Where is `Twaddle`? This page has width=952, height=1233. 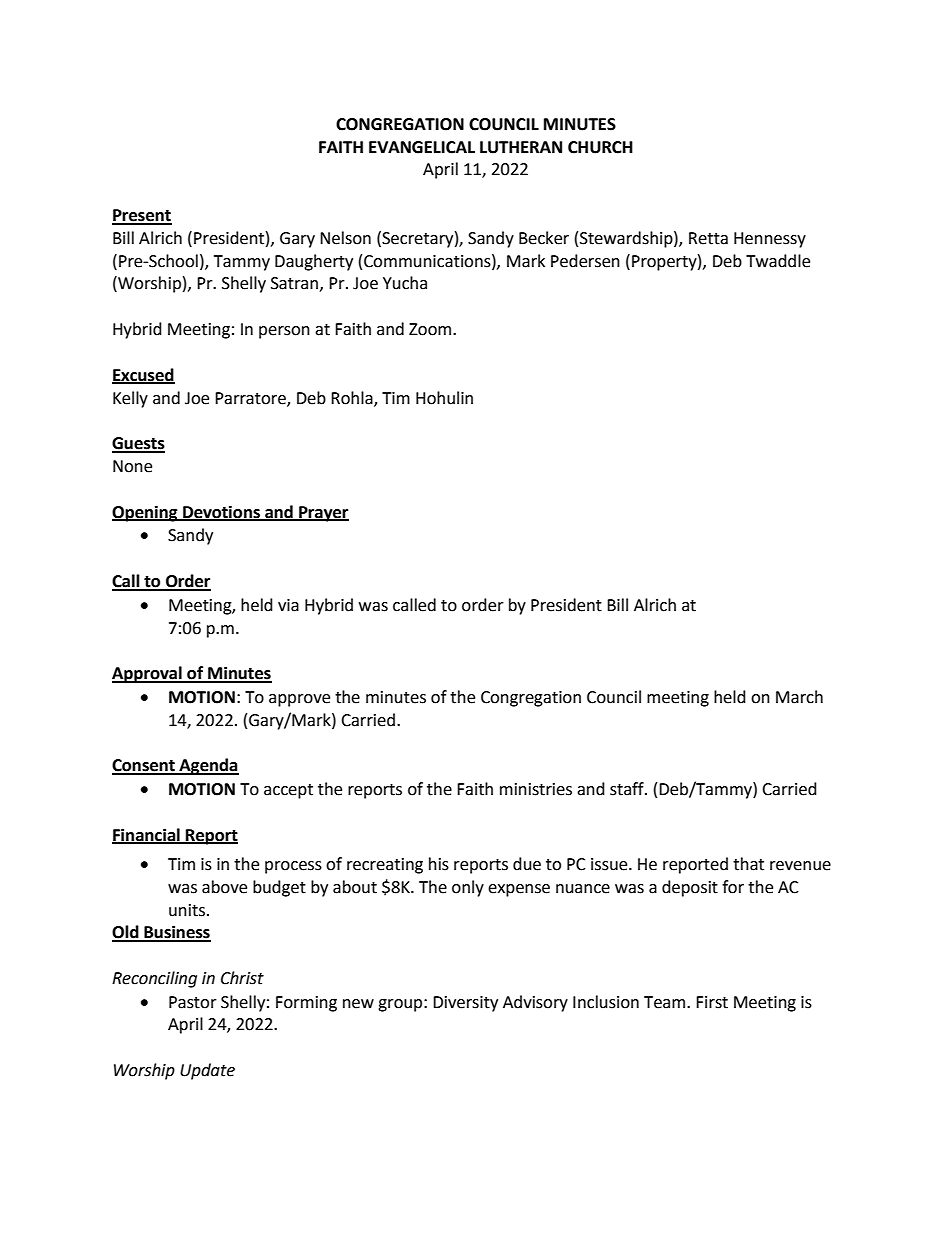 Twaddle is located at coordinates (778, 261).
